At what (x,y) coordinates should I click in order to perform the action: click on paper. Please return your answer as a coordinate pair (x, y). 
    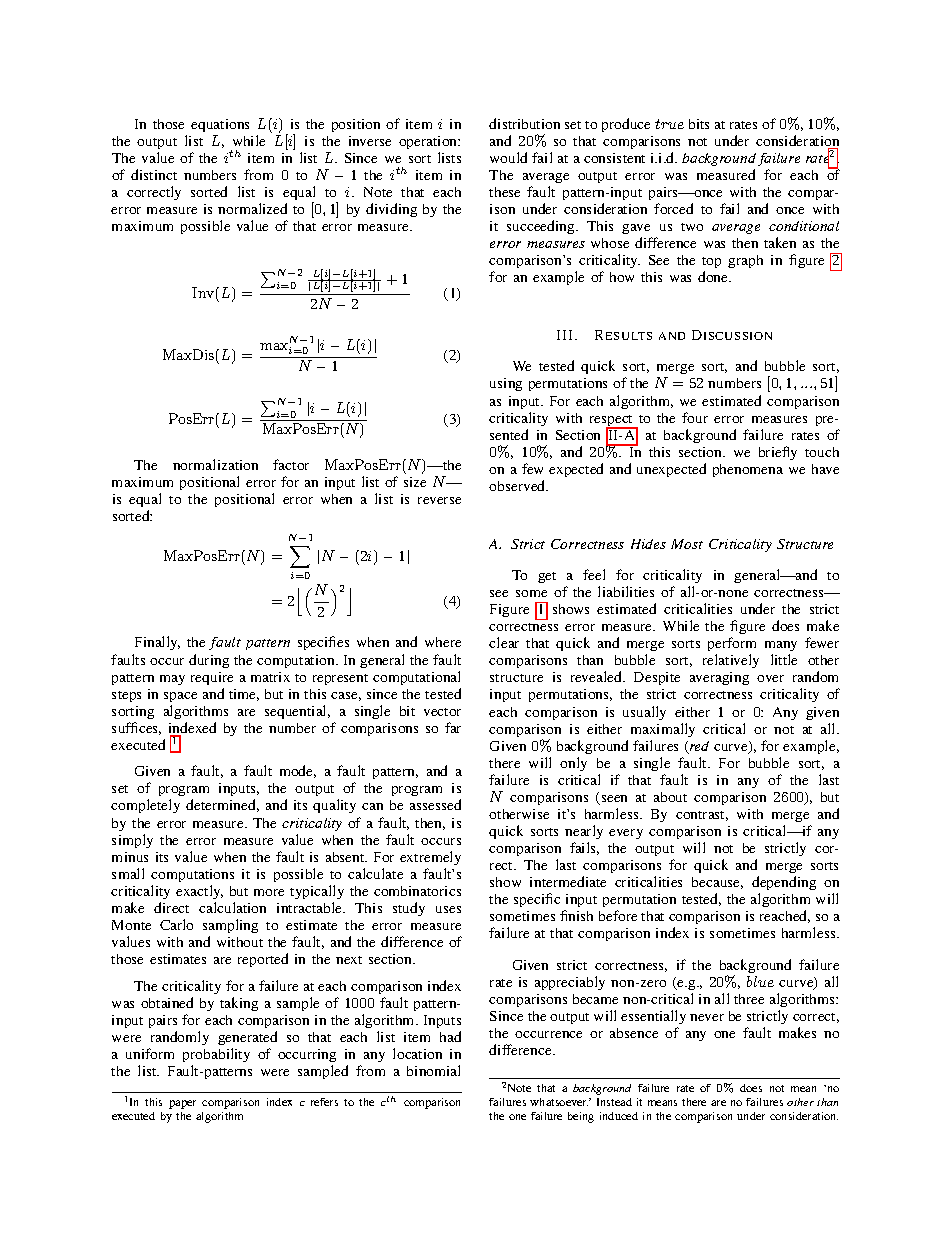
    Looking at the image, I should click on (182, 1104).
